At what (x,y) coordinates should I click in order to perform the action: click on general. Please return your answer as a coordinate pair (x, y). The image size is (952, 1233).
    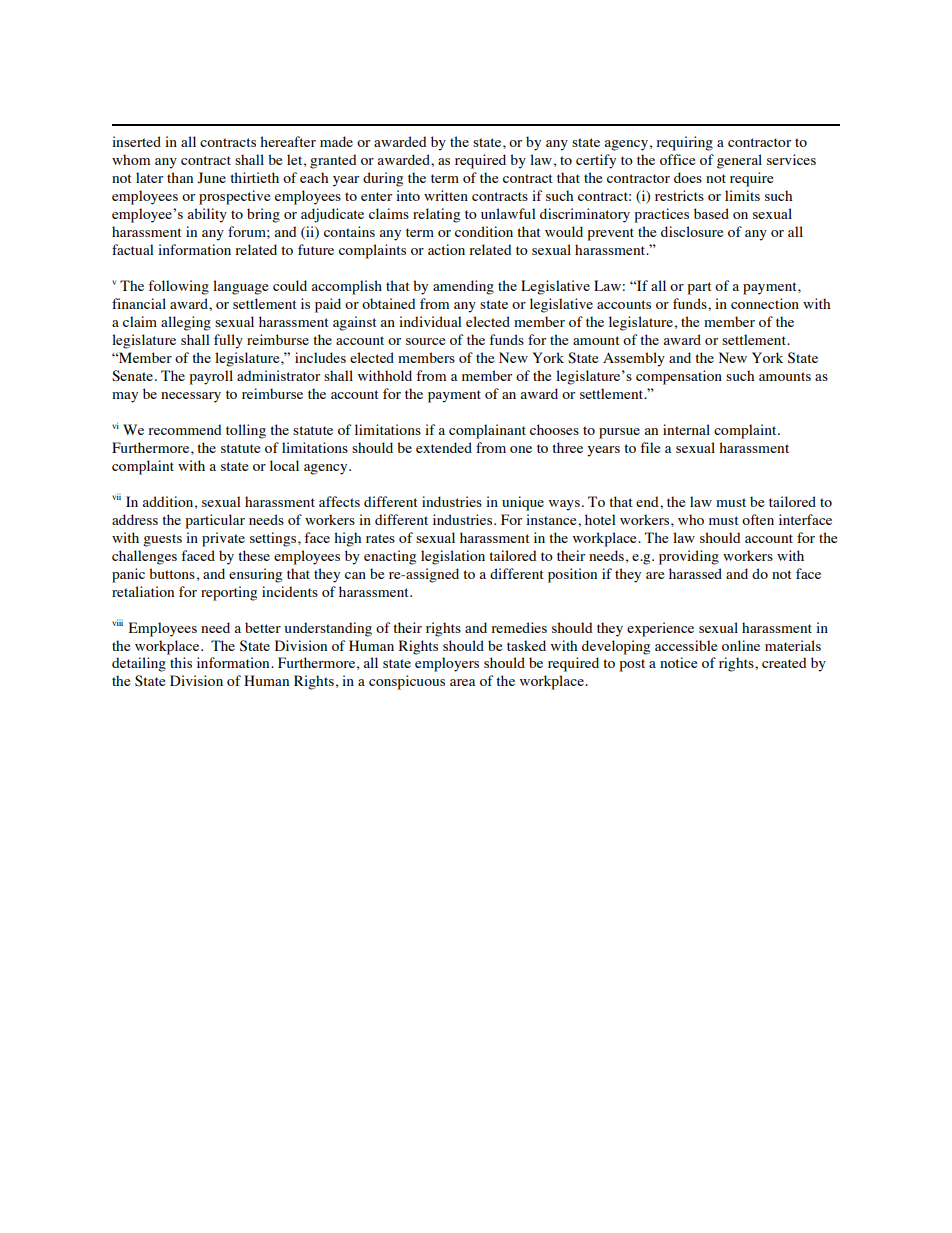
    Looking at the image, I should click on (739, 161).
